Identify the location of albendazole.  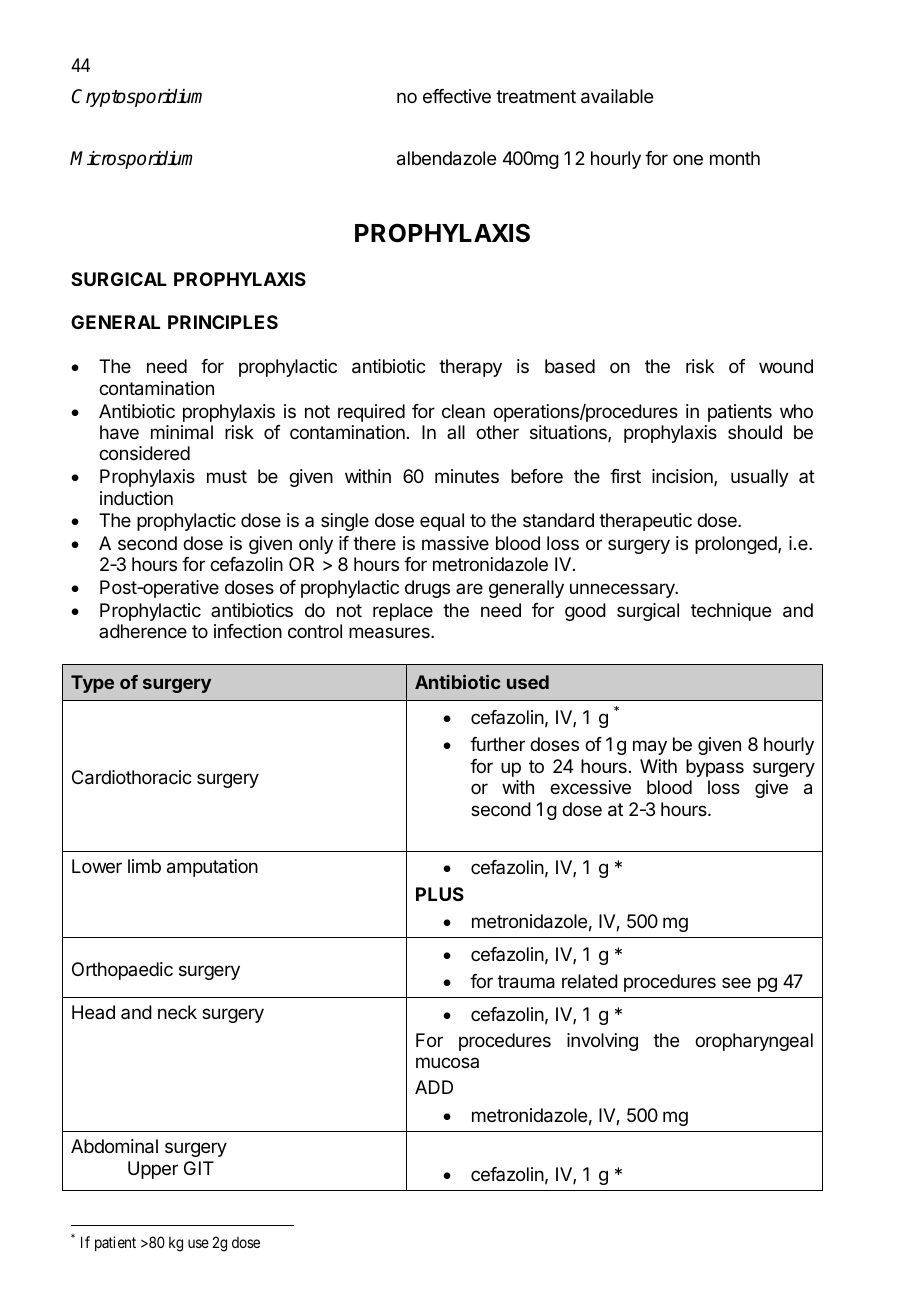
(446, 158).
